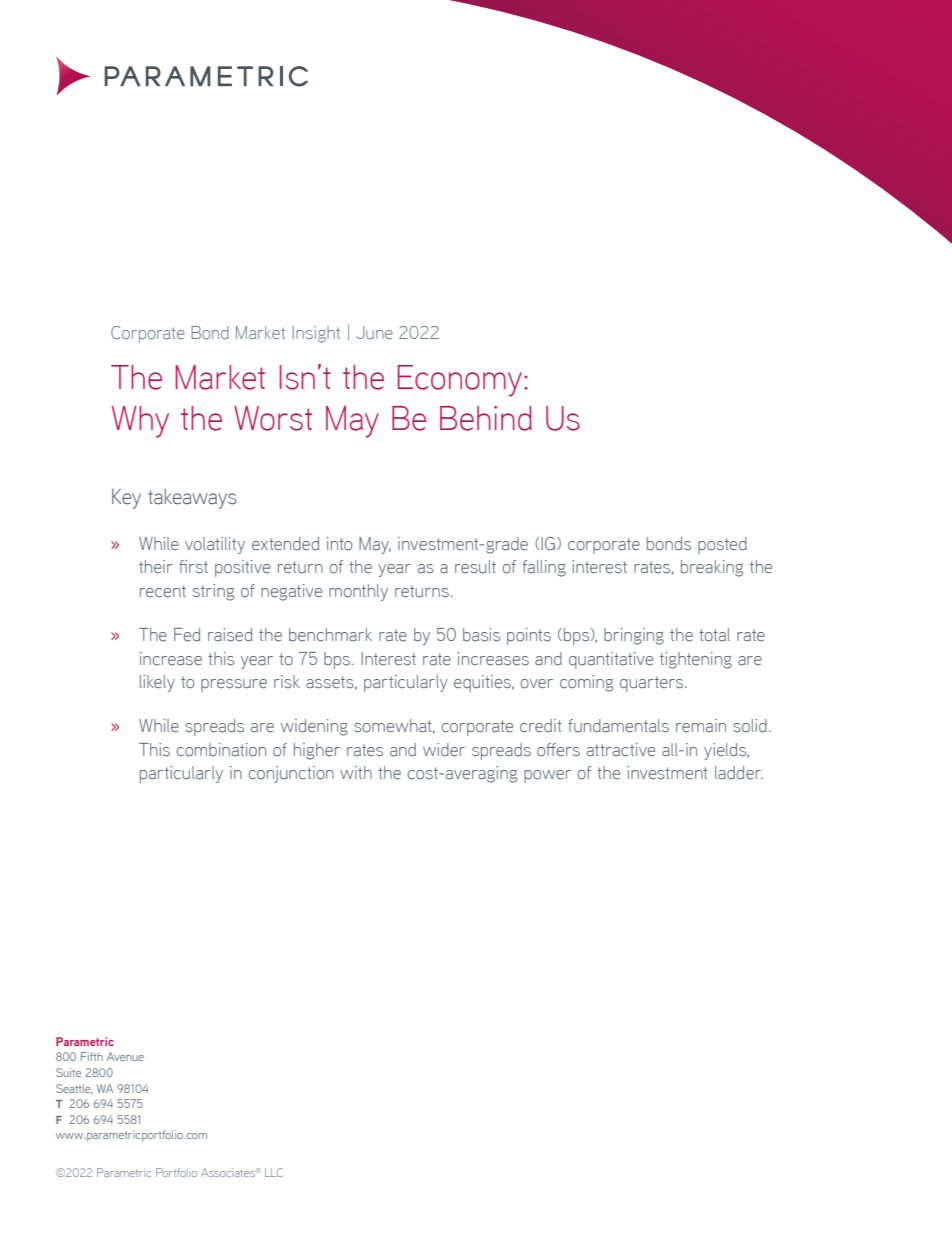 Image resolution: width=952 pixels, height=1233 pixels. What do you see at coordinates (125, 1056) in the screenshot?
I see `Avenue` at bounding box center [125, 1056].
